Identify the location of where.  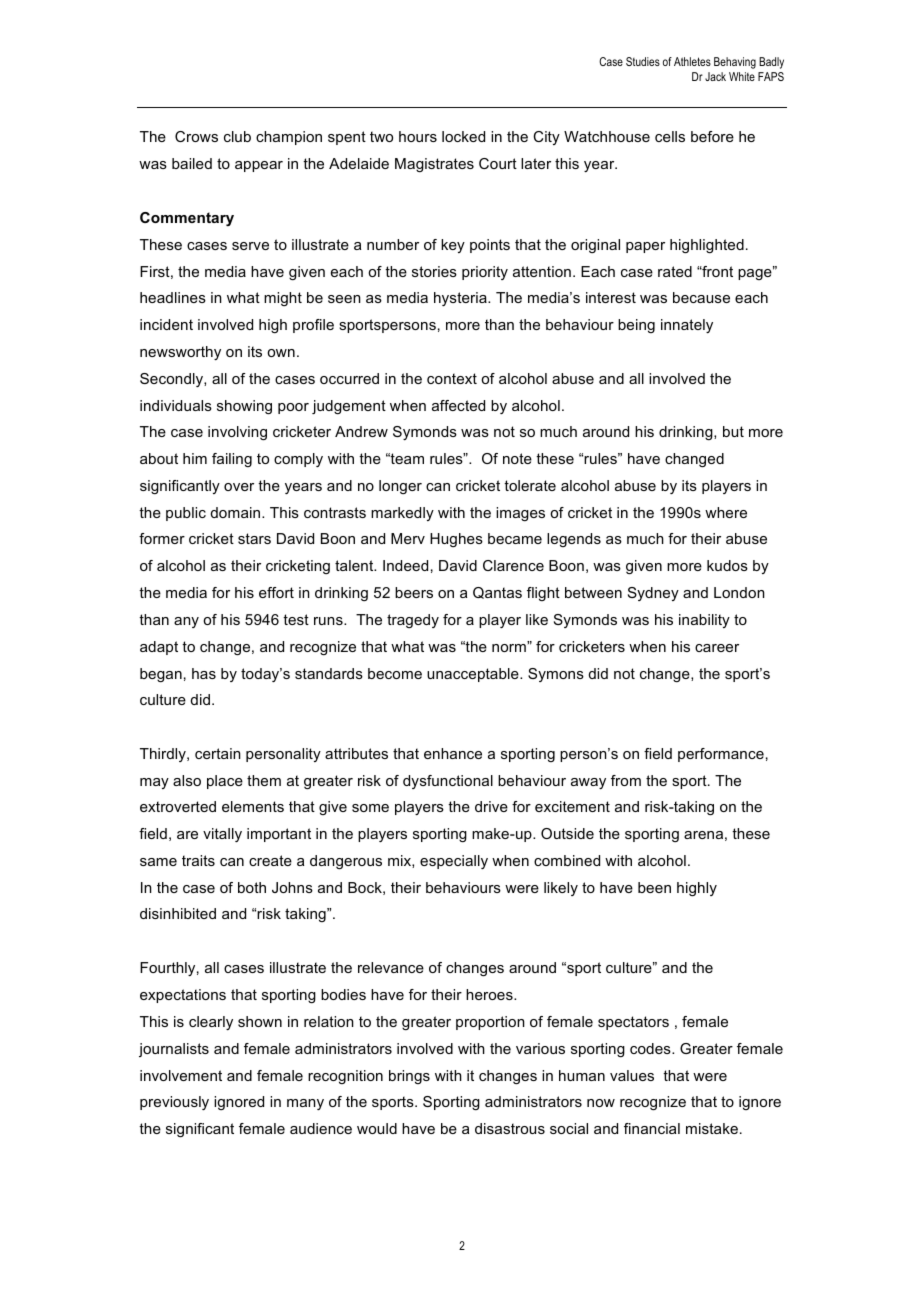
(726, 512).
